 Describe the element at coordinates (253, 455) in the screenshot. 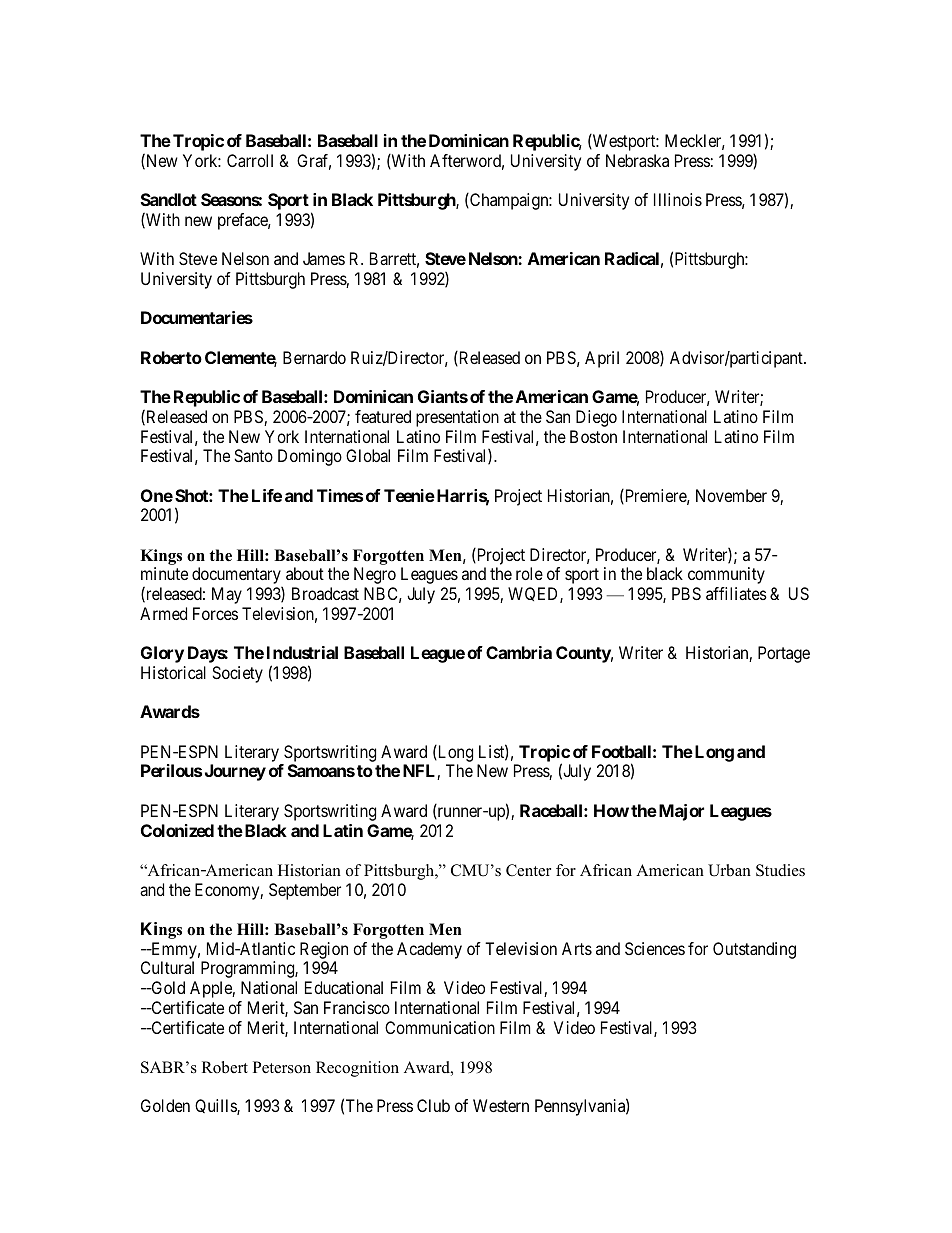

I see `Santo` at that location.
